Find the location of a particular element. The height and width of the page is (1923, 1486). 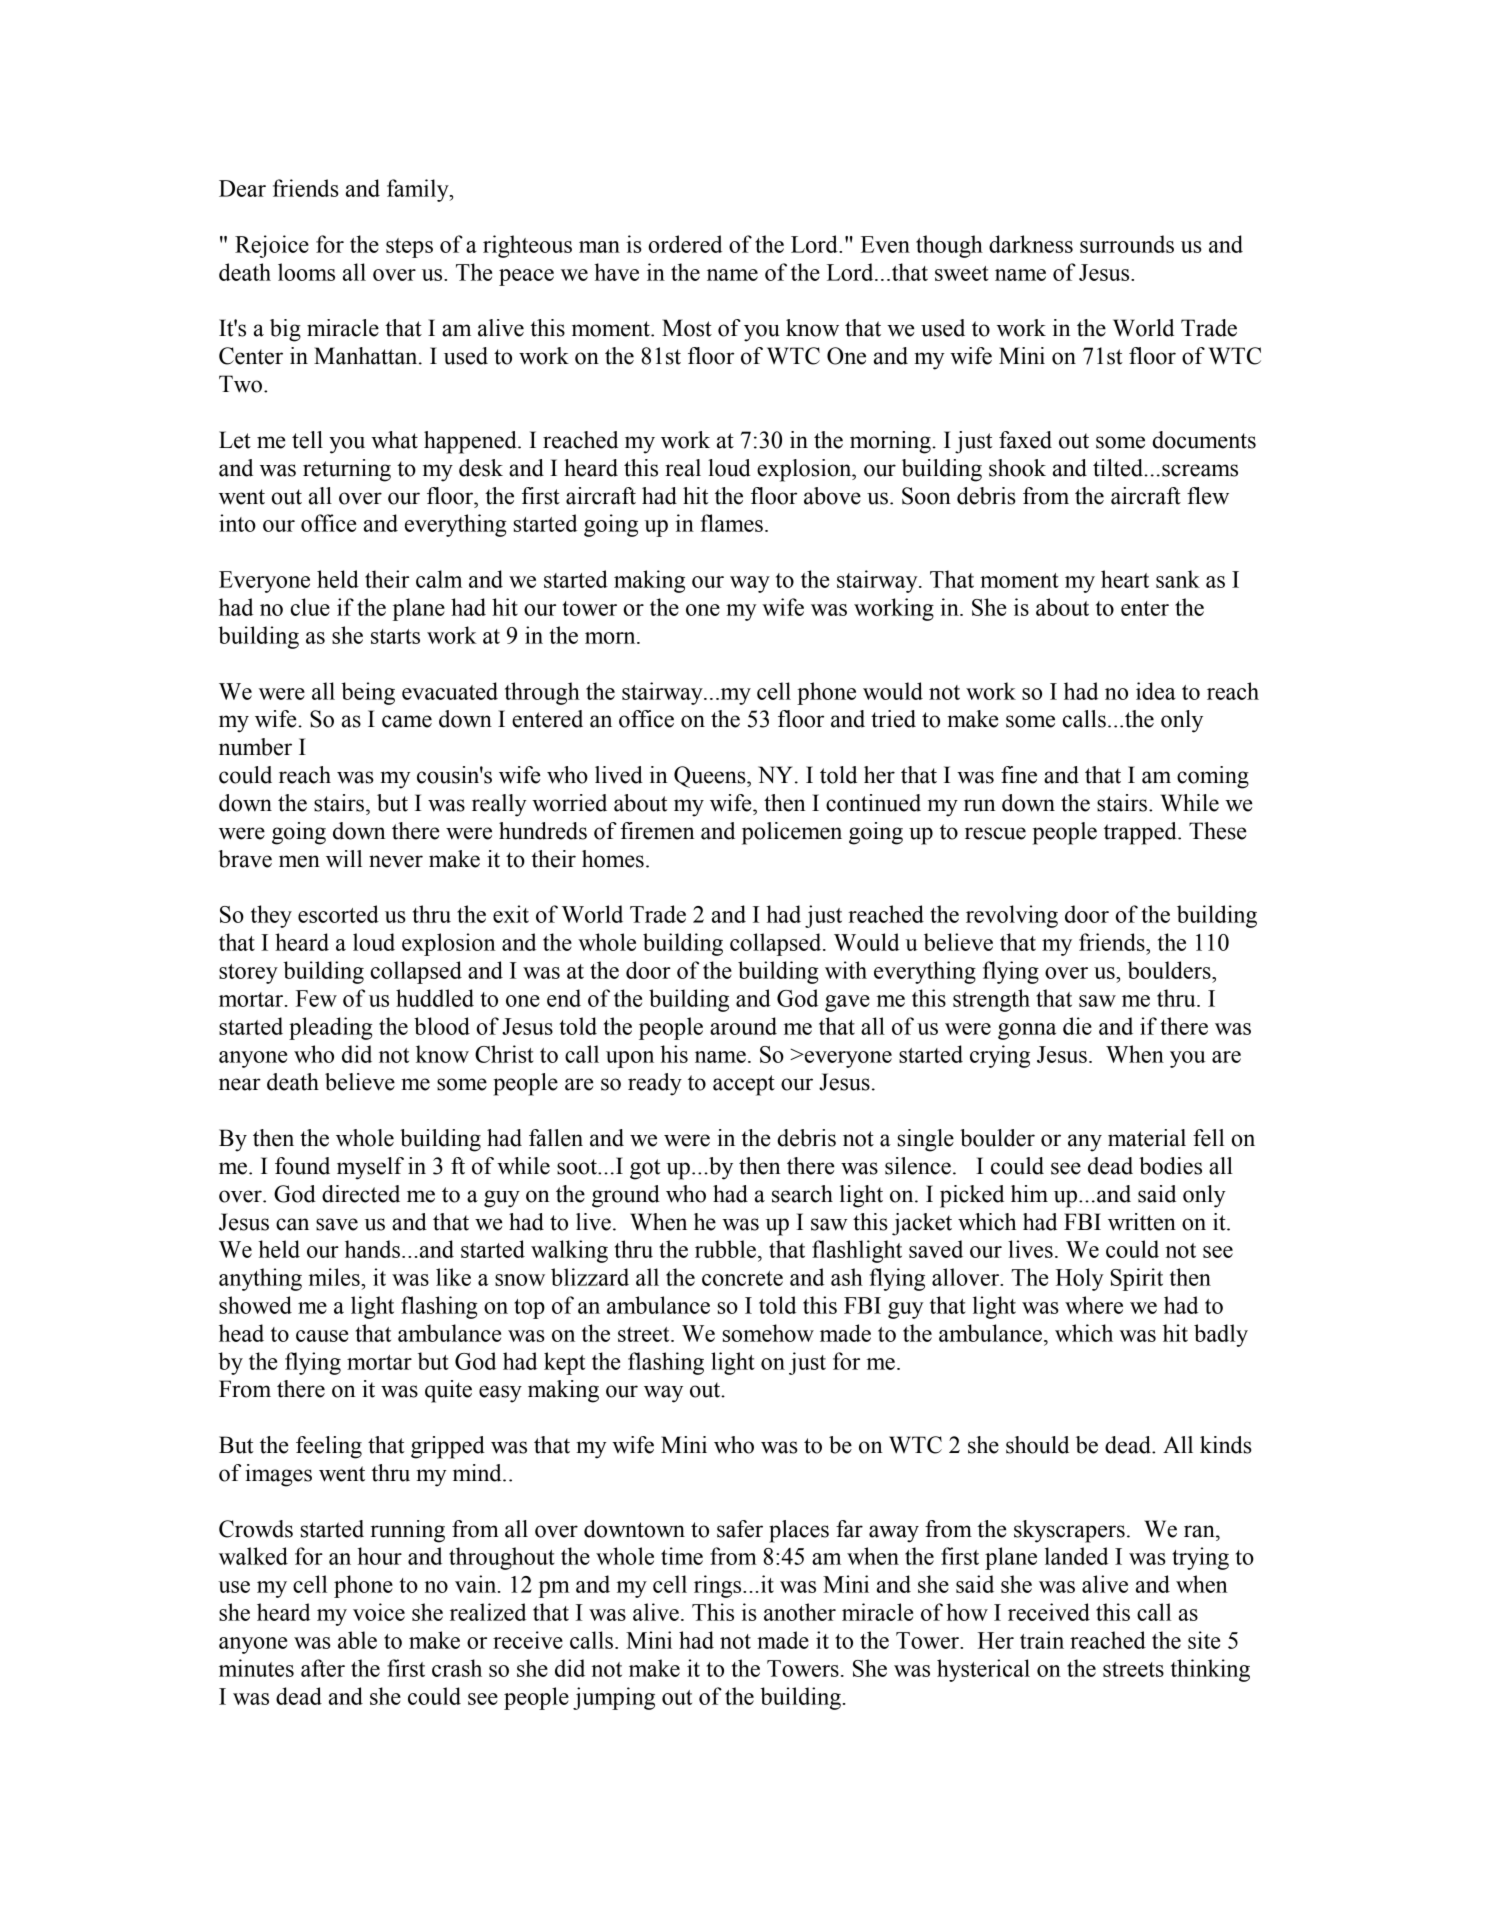

steps is located at coordinates (409, 248).
